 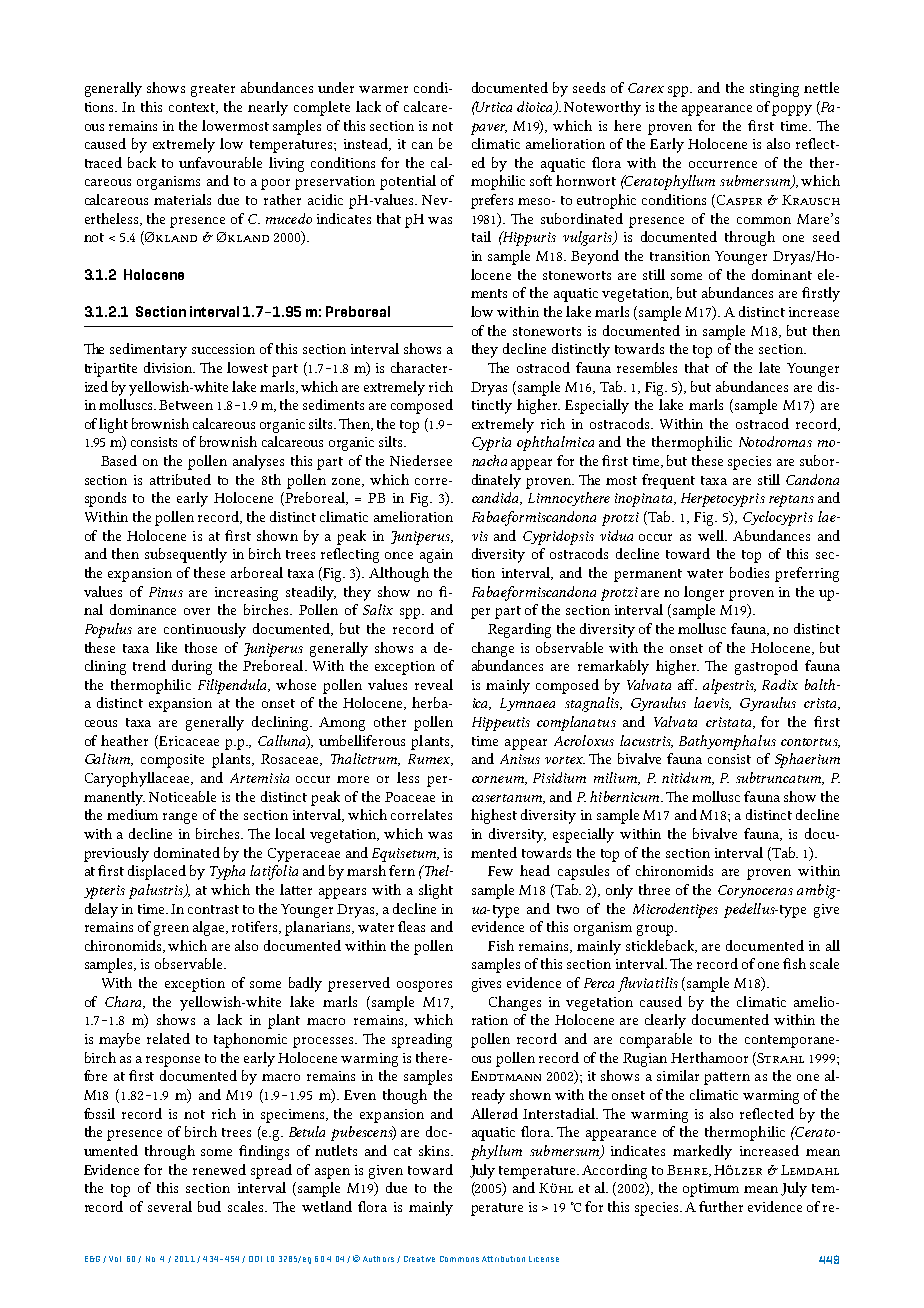 What do you see at coordinates (170, 1206) in the screenshot?
I see `several` at bounding box center [170, 1206].
